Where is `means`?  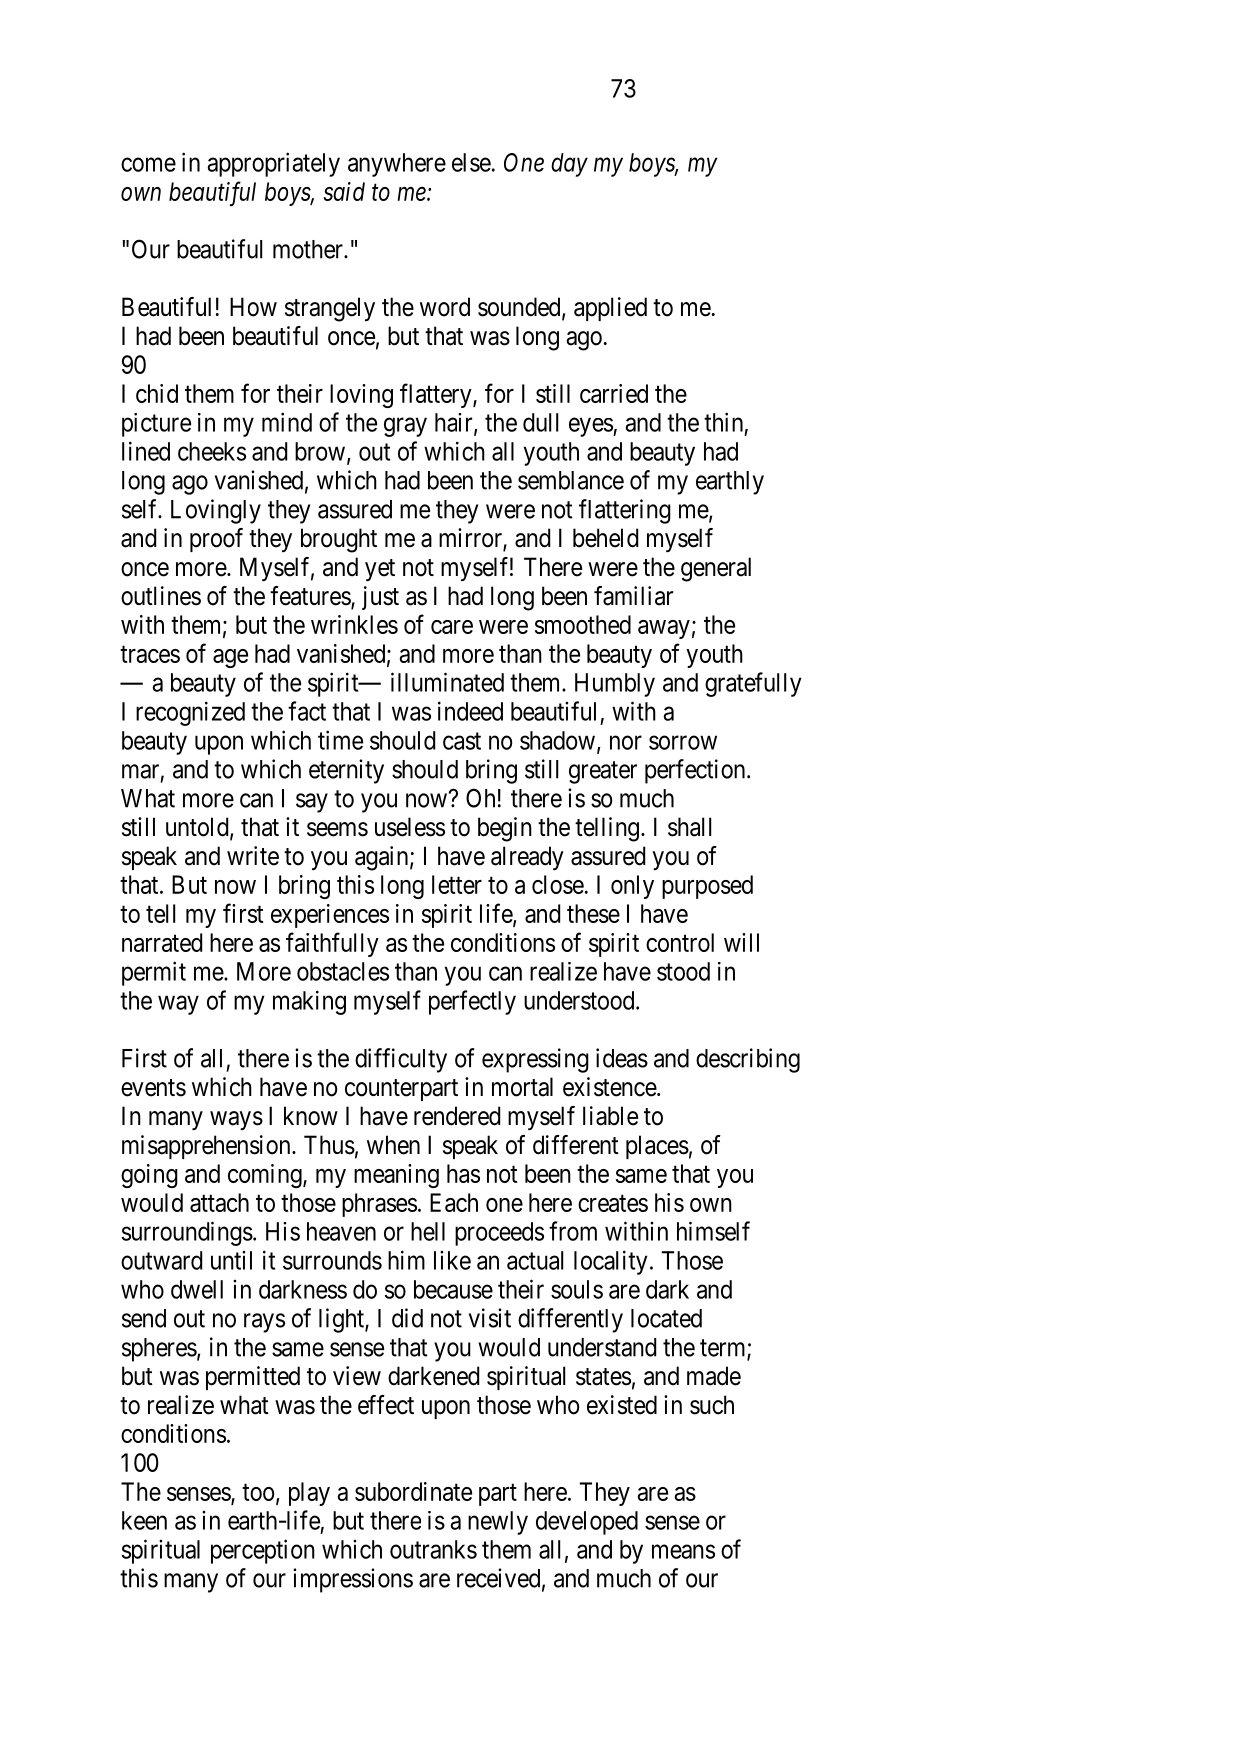 means is located at coordinates (683, 1551).
